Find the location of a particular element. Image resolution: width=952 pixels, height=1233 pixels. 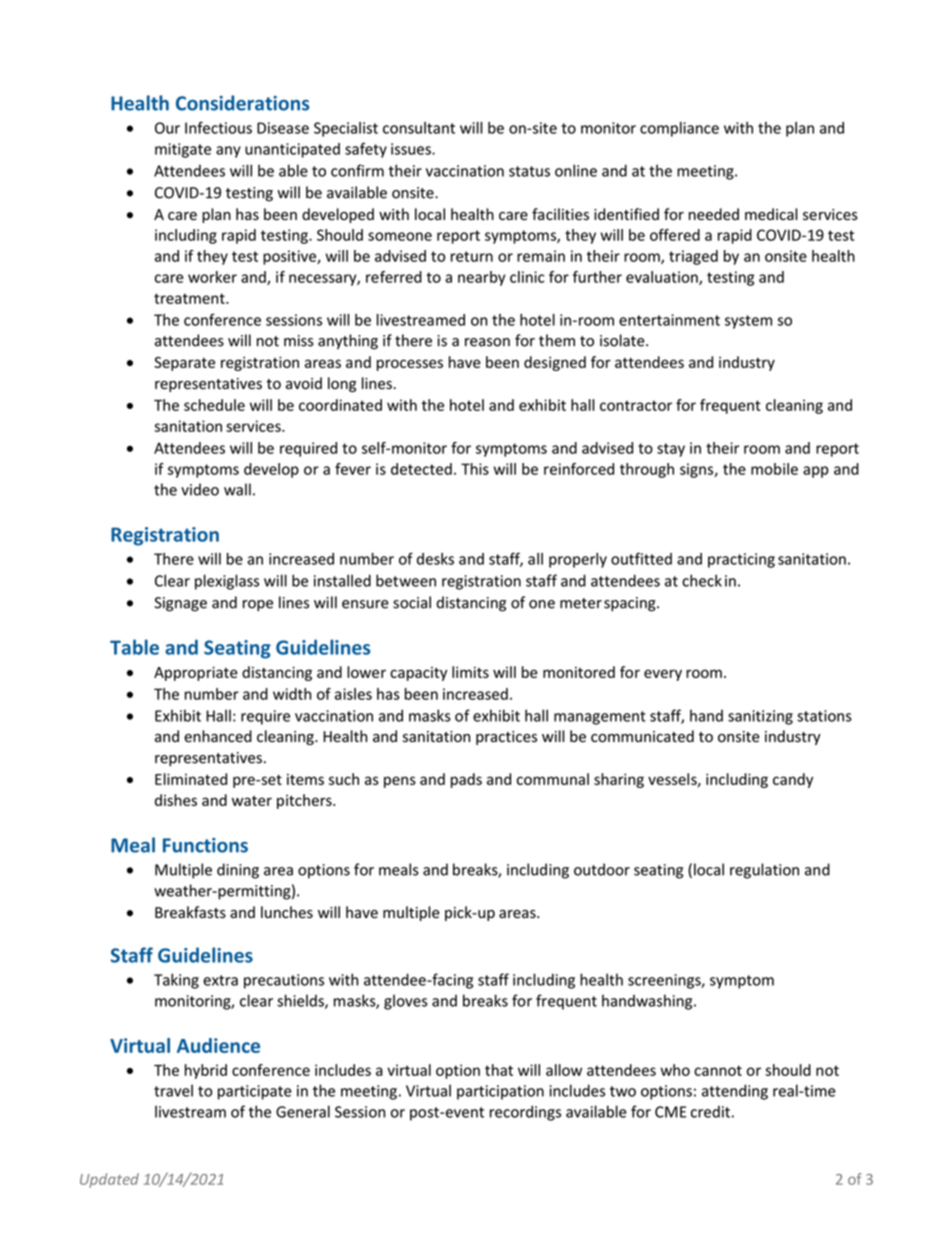

regulation is located at coordinates (764, 871).
